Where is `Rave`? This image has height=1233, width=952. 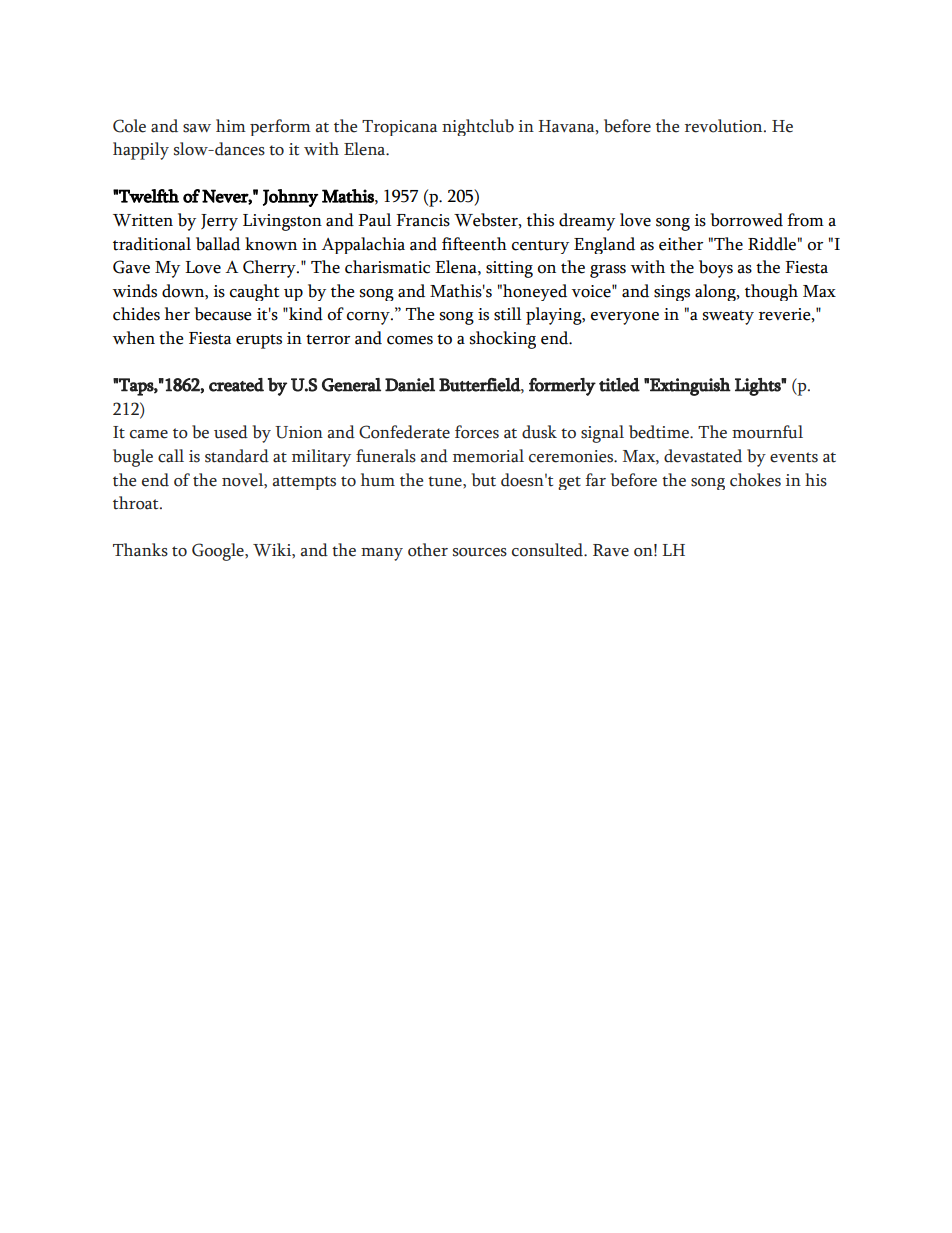
Rave is located at coordinates (611, 550).
